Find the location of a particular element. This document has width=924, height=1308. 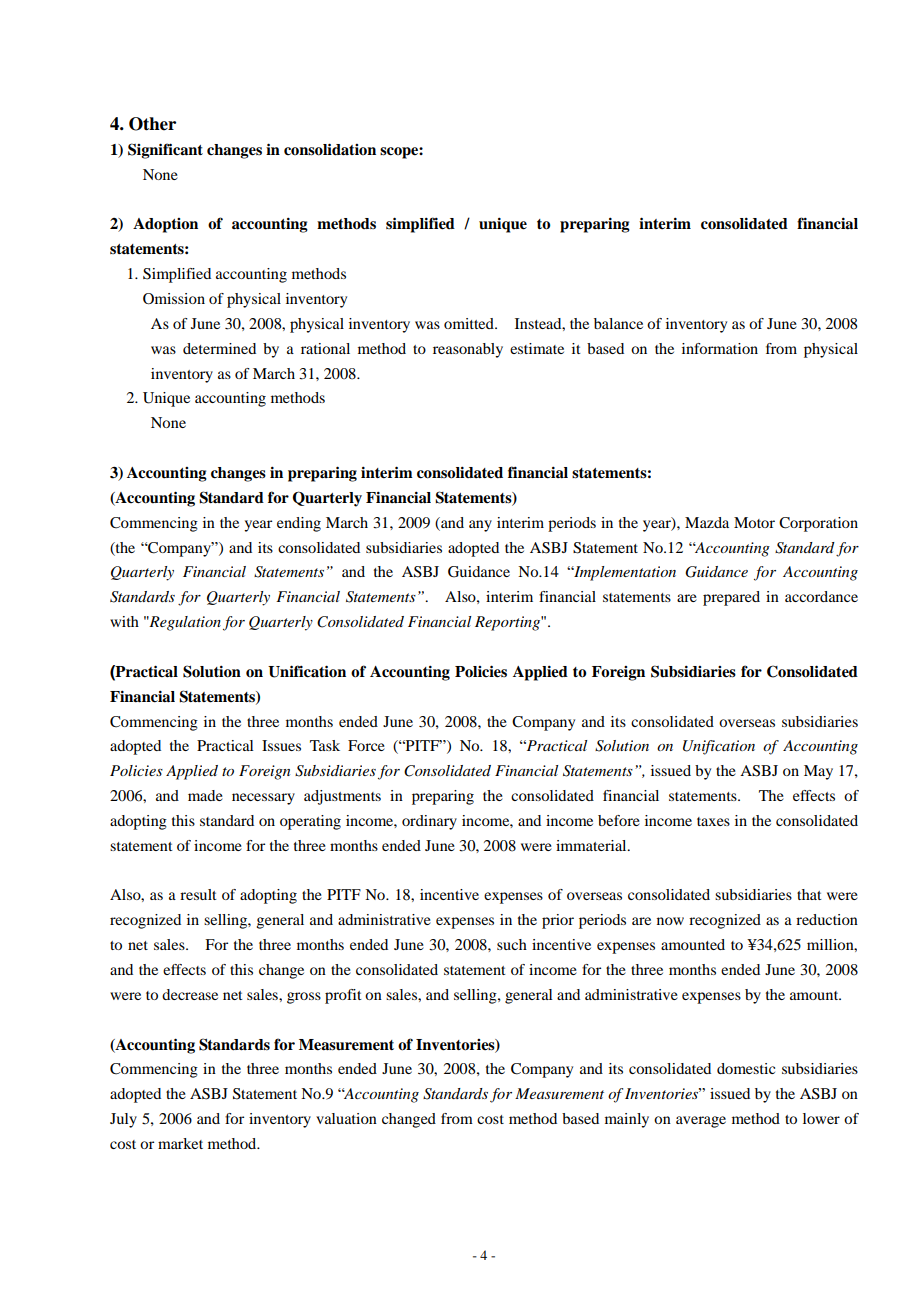

balance is located at coordinates (618, 323).
